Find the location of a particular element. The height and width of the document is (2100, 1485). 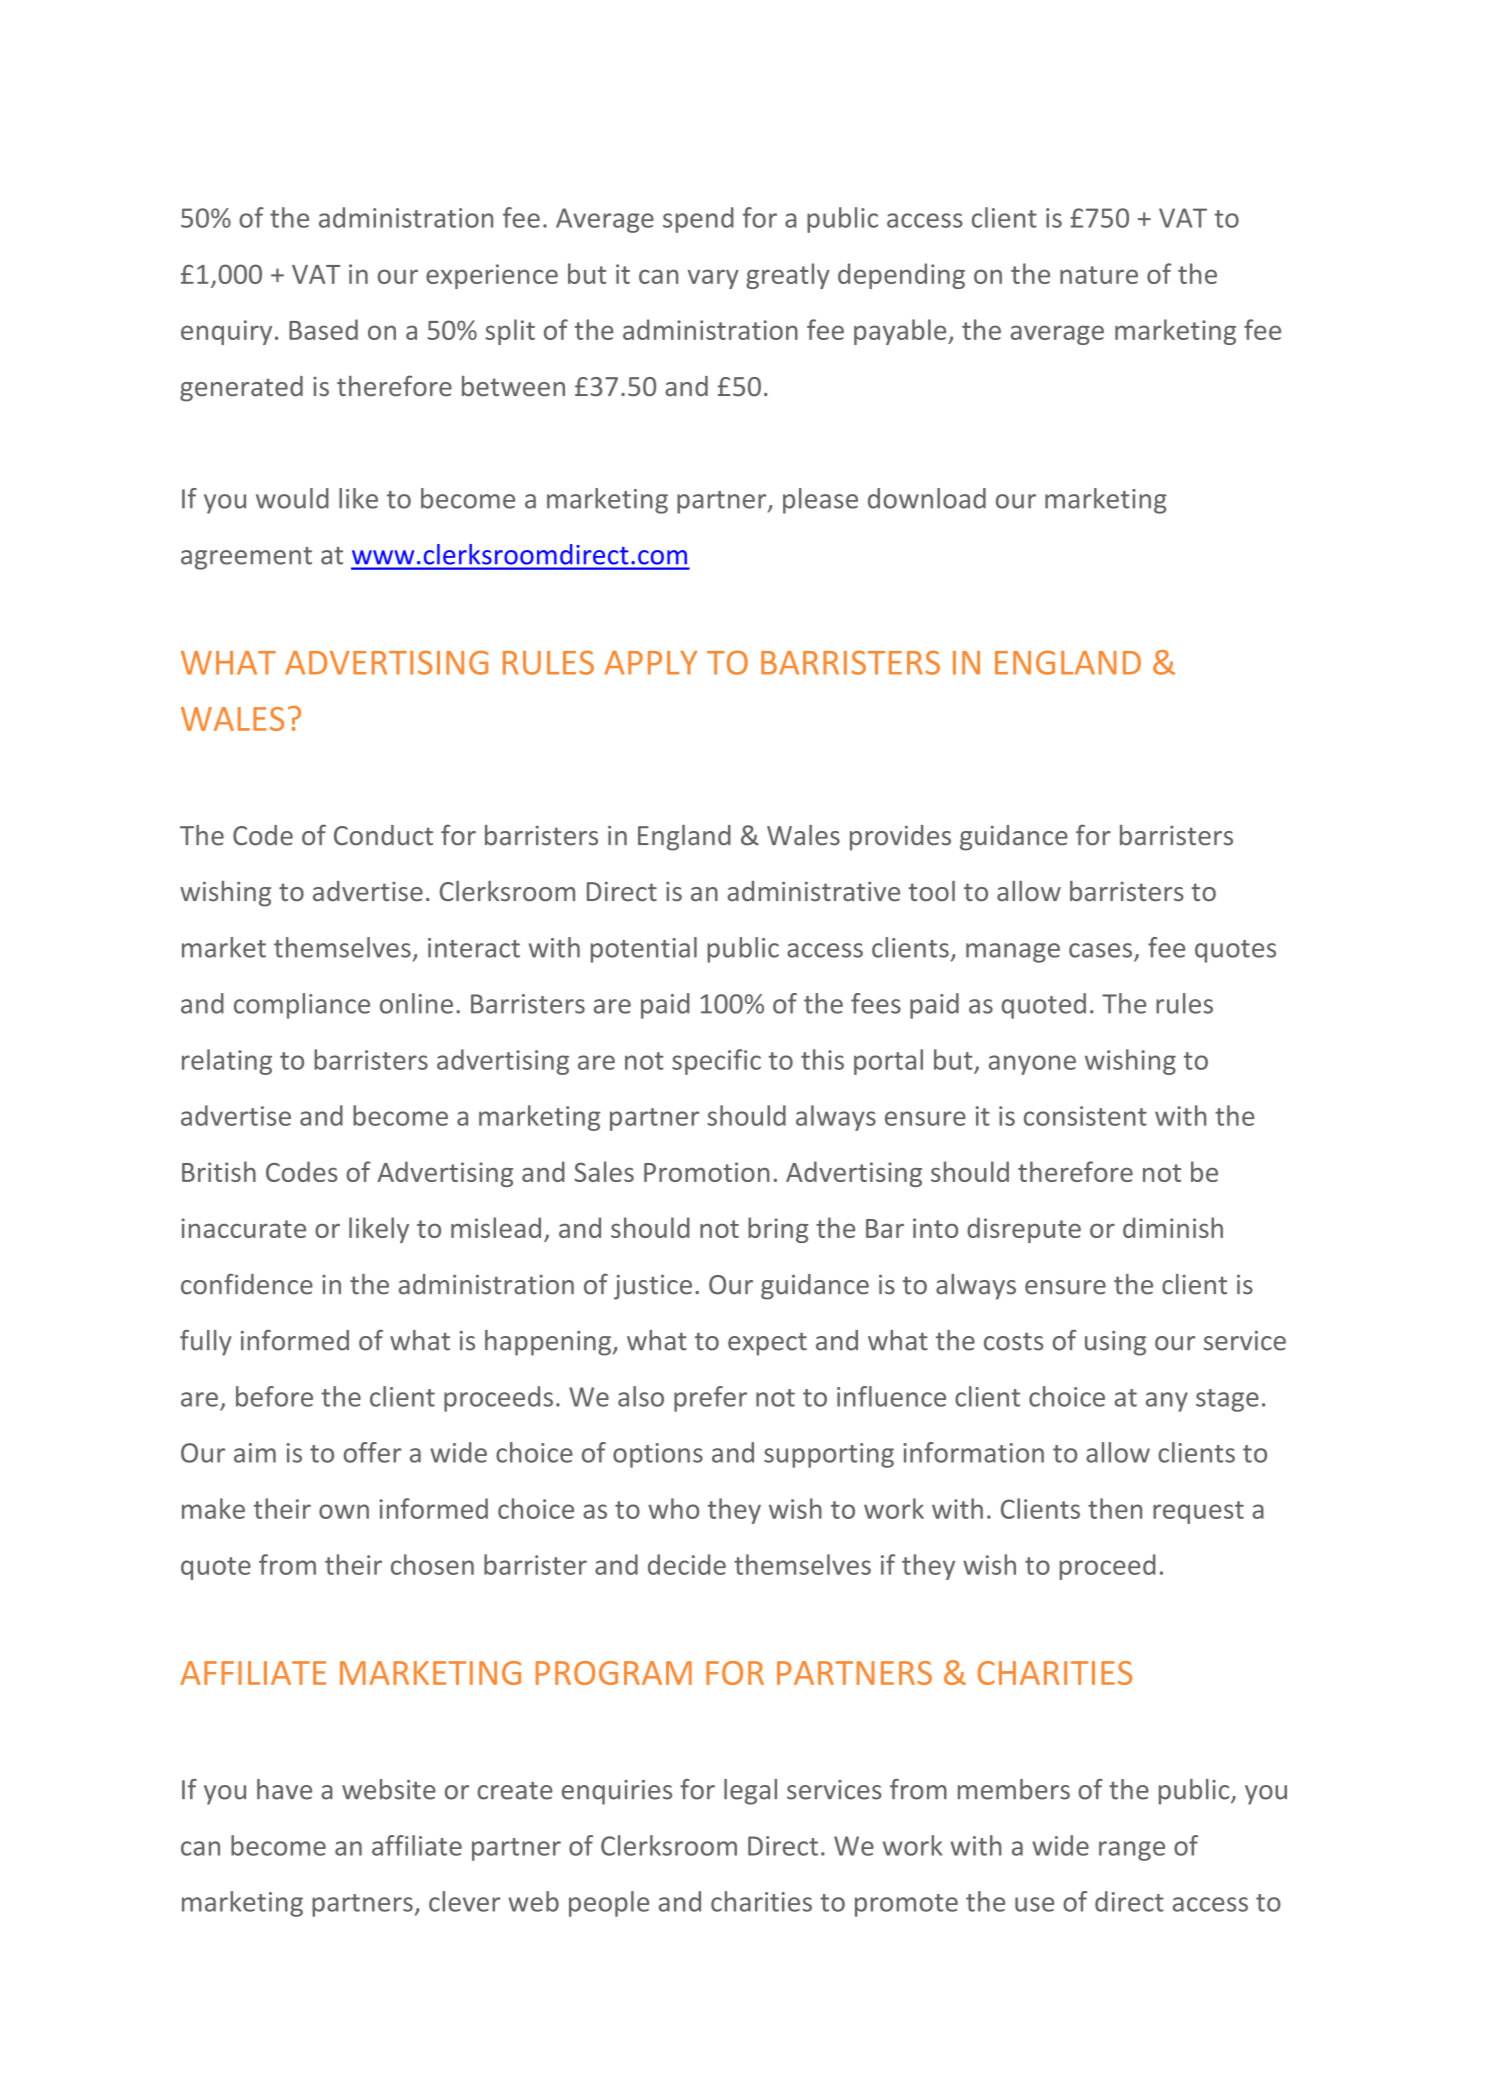

specific is located at coordinates (716, 1062).
